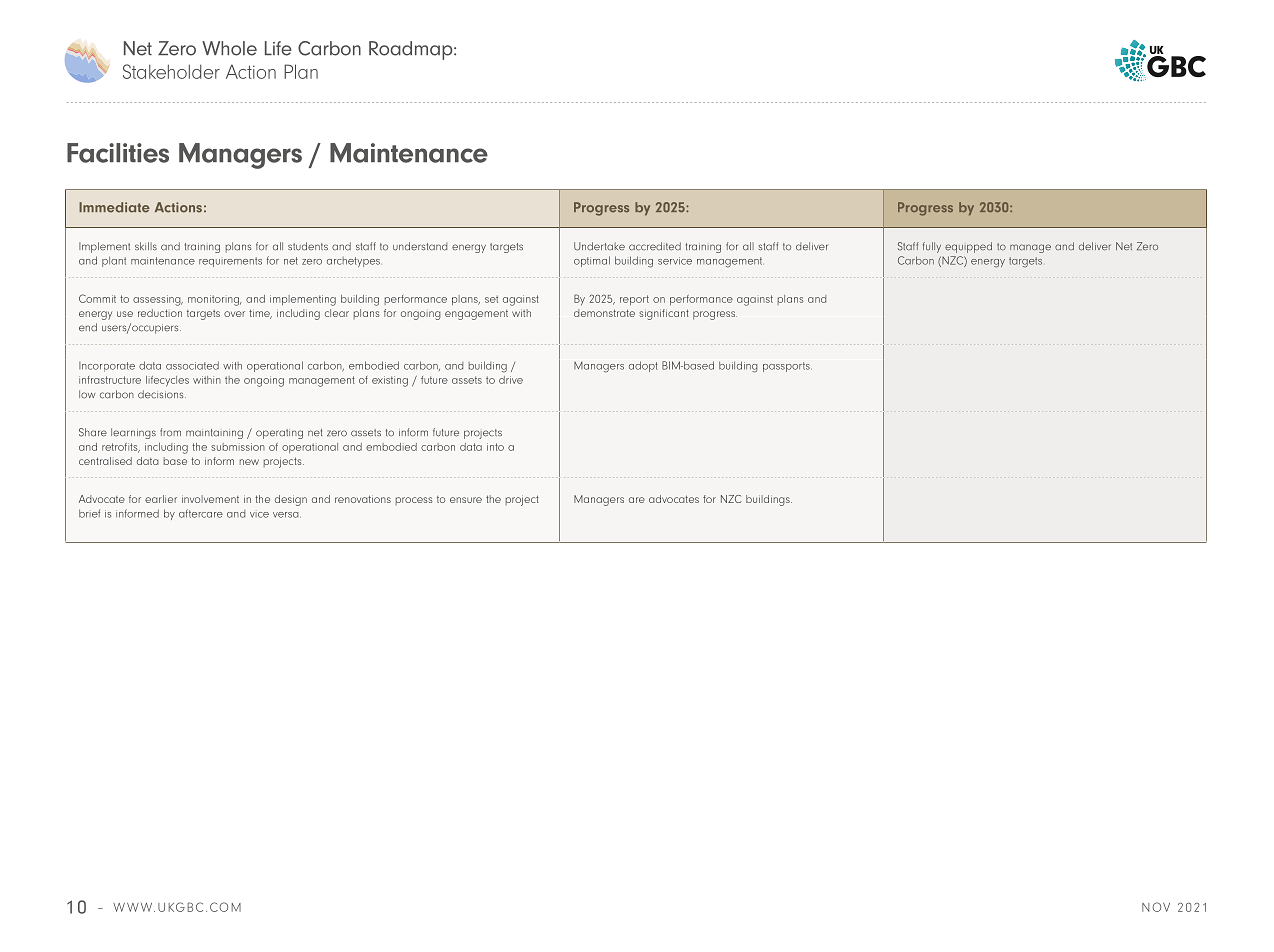  I want to click on decisions, so click(162, 394).
